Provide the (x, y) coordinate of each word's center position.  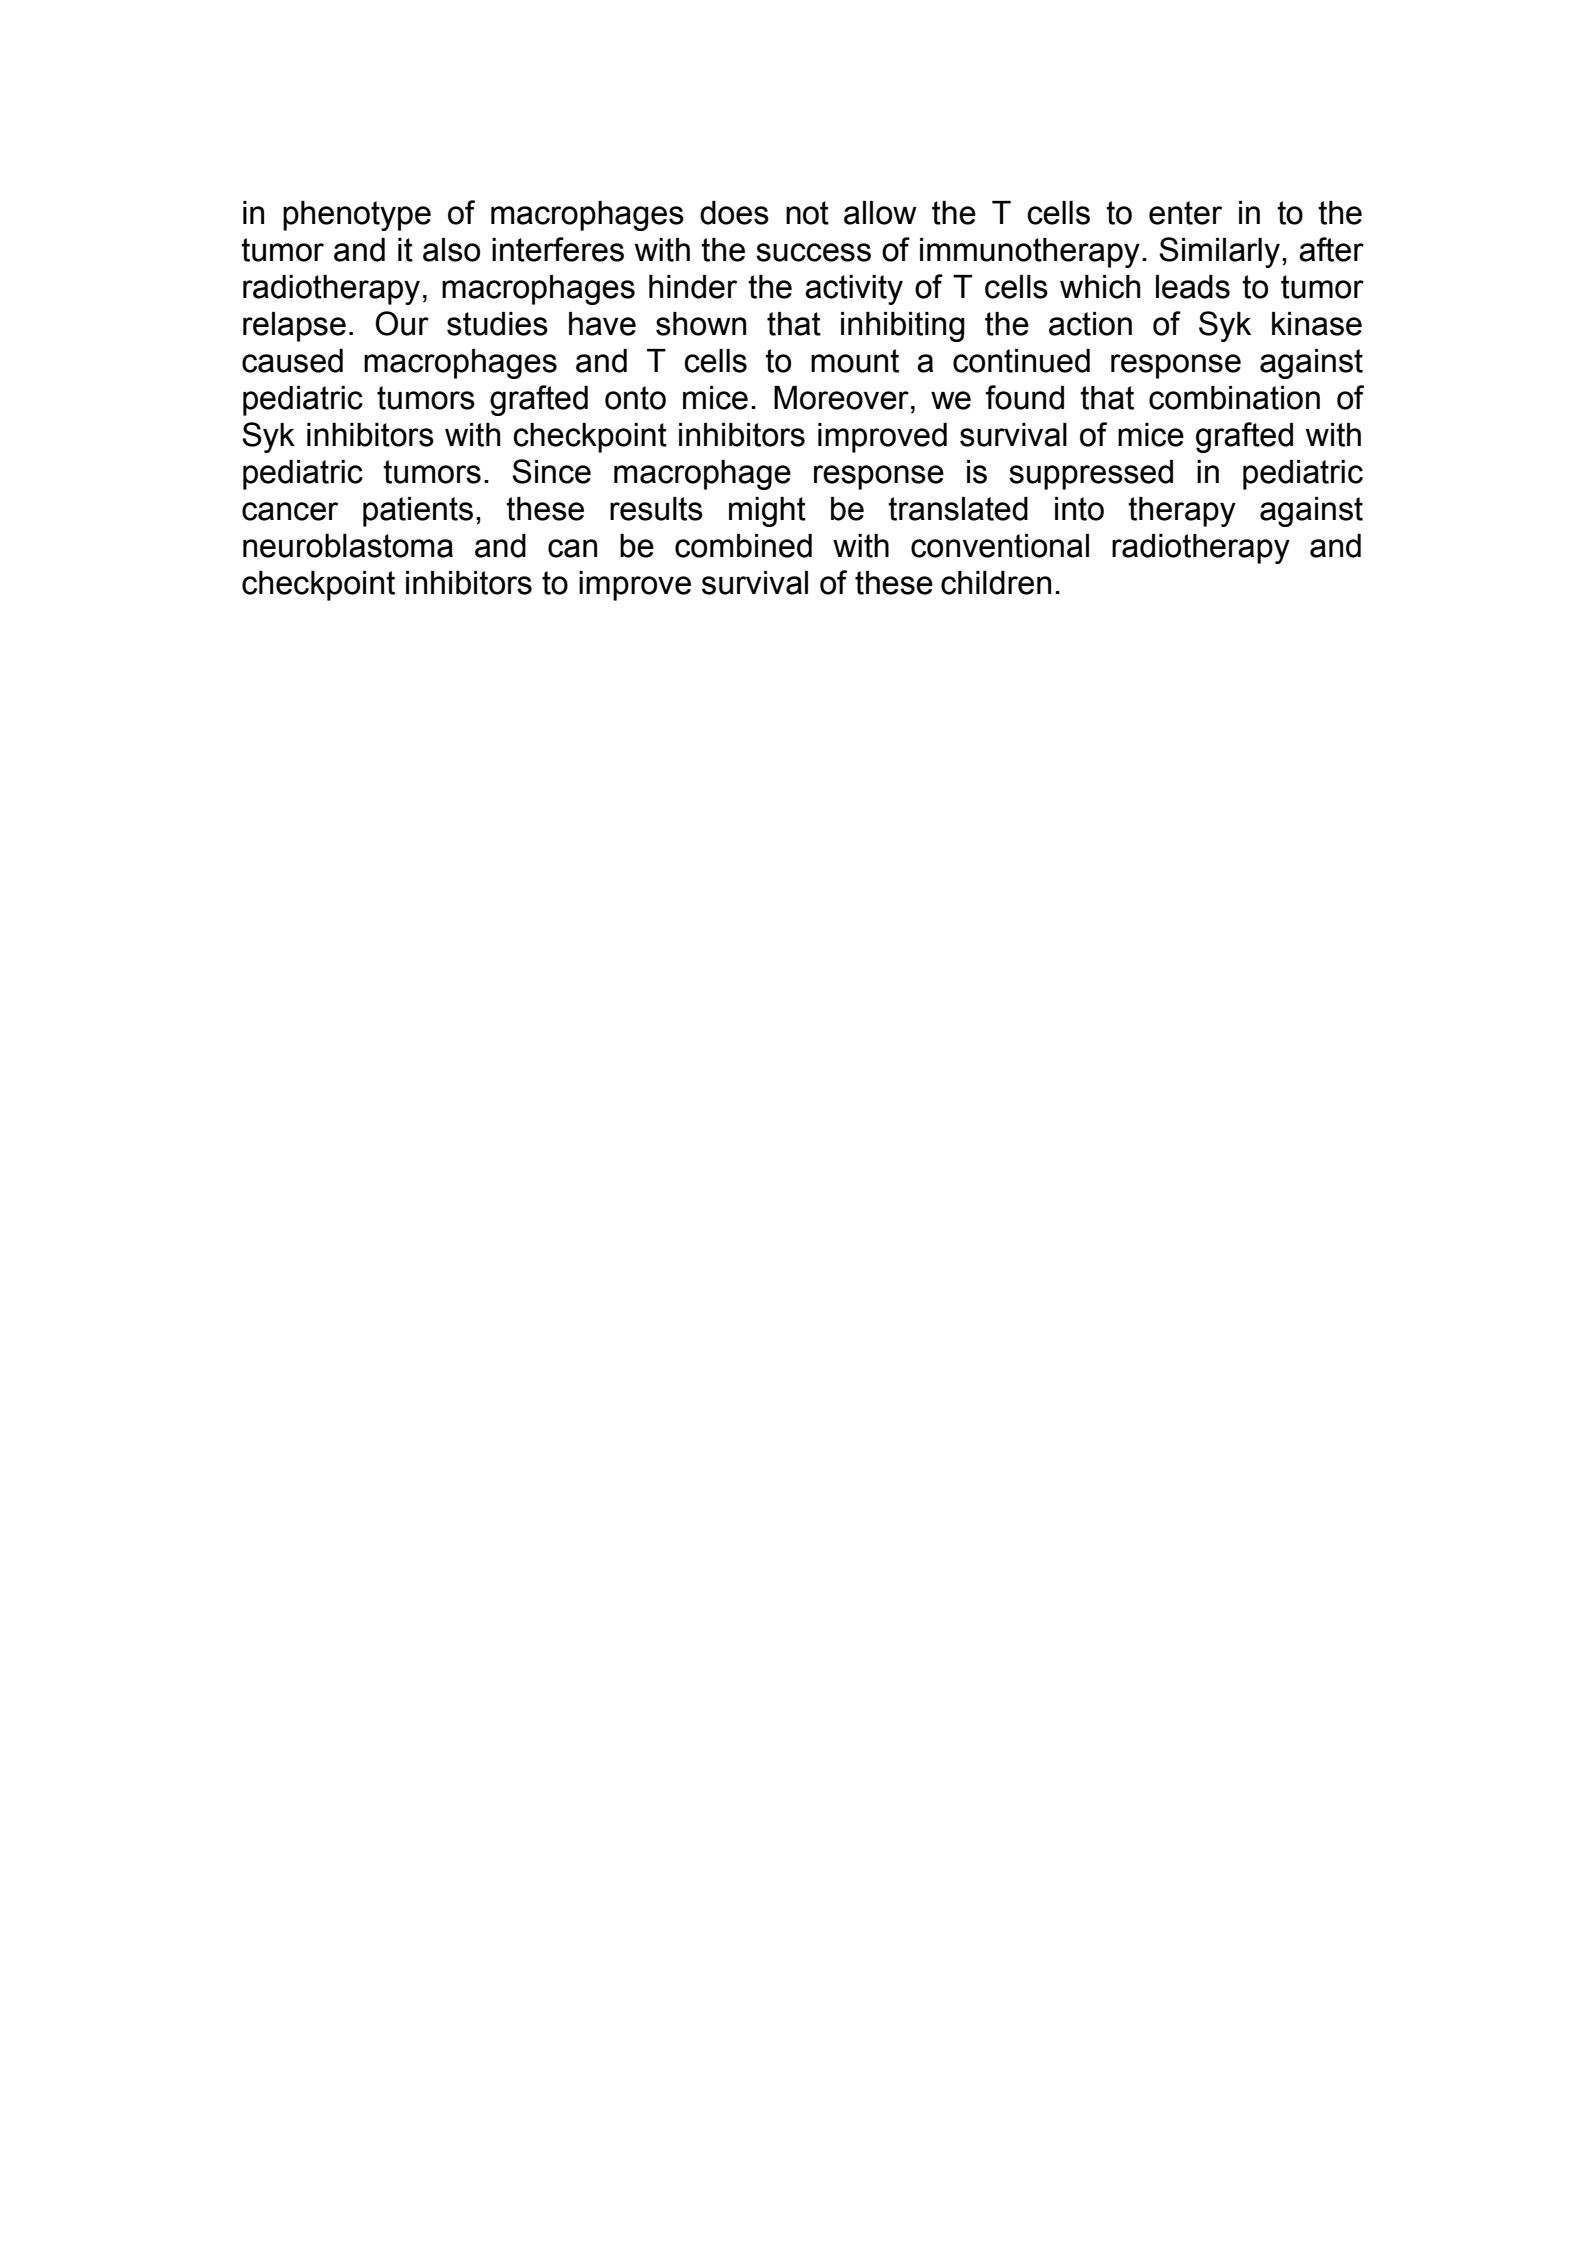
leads (1193, 287)
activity (854, 290)
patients (418, 512)
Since (551, 471)
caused (292, 361)
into (1079, 509)
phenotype (357, 216)
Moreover (841, 398)
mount (855, 361)
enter (1185, 213)
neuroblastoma (348, 546)
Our (402, 323)
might (767, 512)
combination (1234, 398)
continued (1021, 361)
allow (880, 213)
